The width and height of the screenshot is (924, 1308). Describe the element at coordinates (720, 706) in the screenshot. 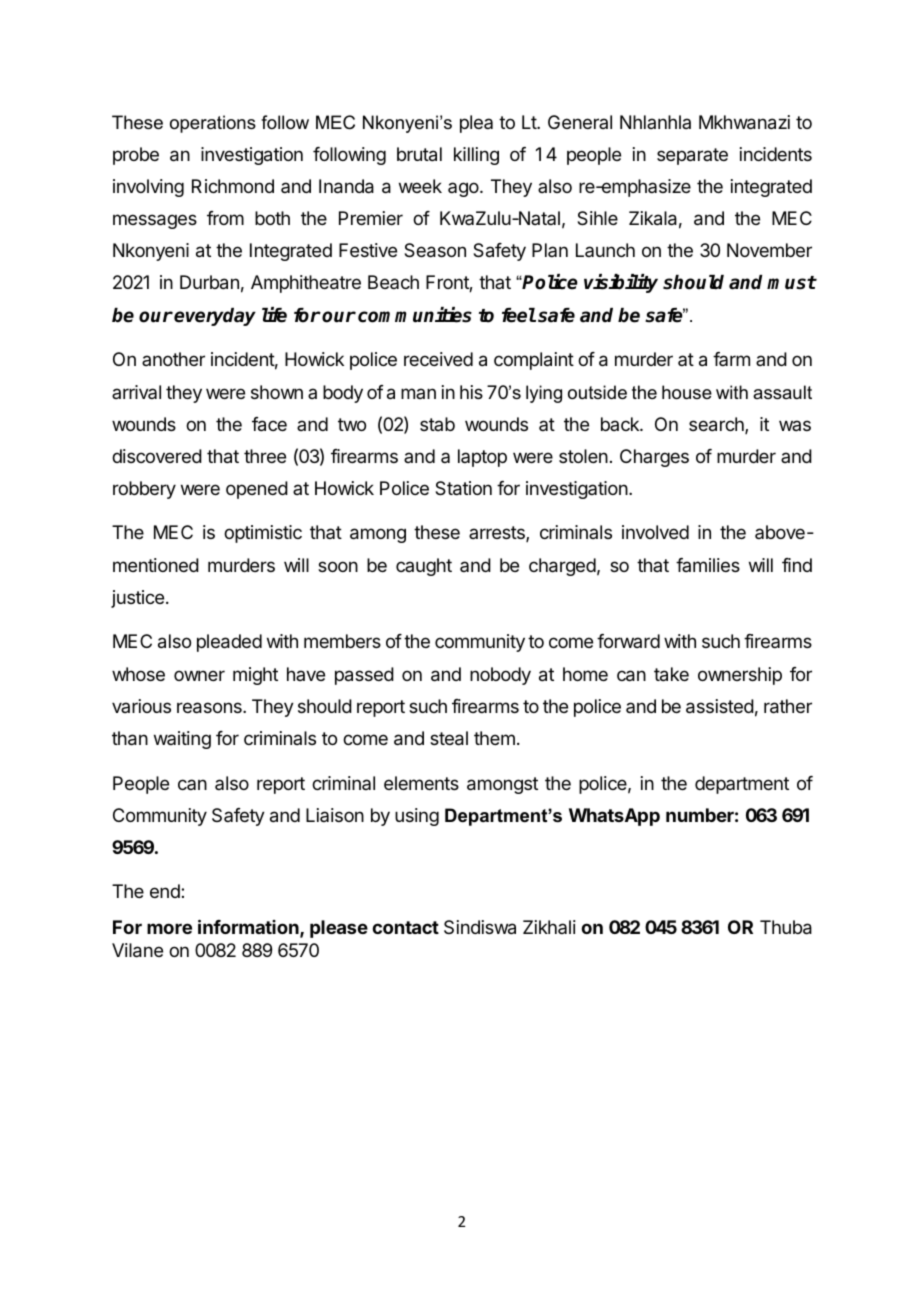

I see `assisted` at that location.
